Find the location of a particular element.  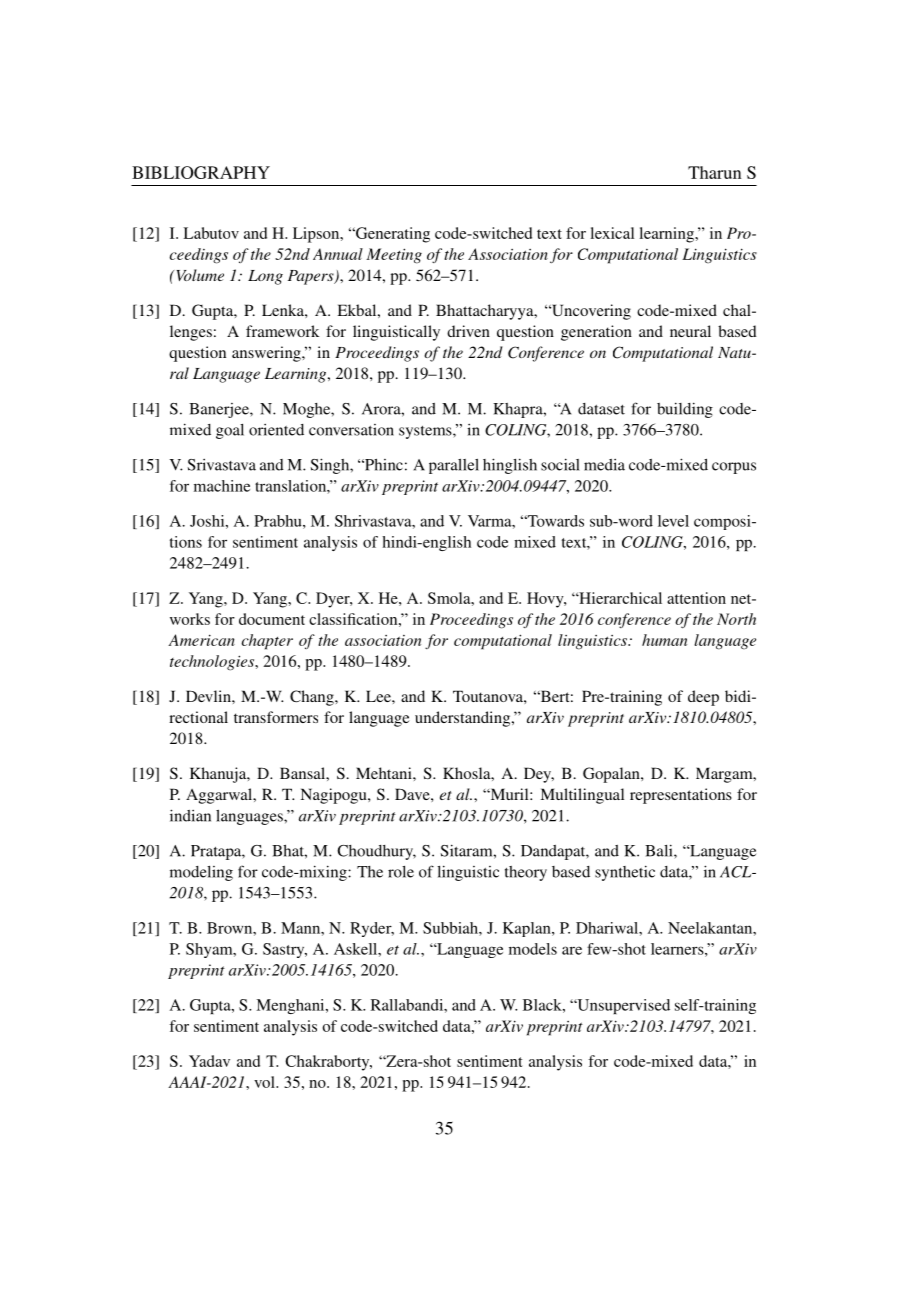

Yadav is located at coordinates (209, 1061).
